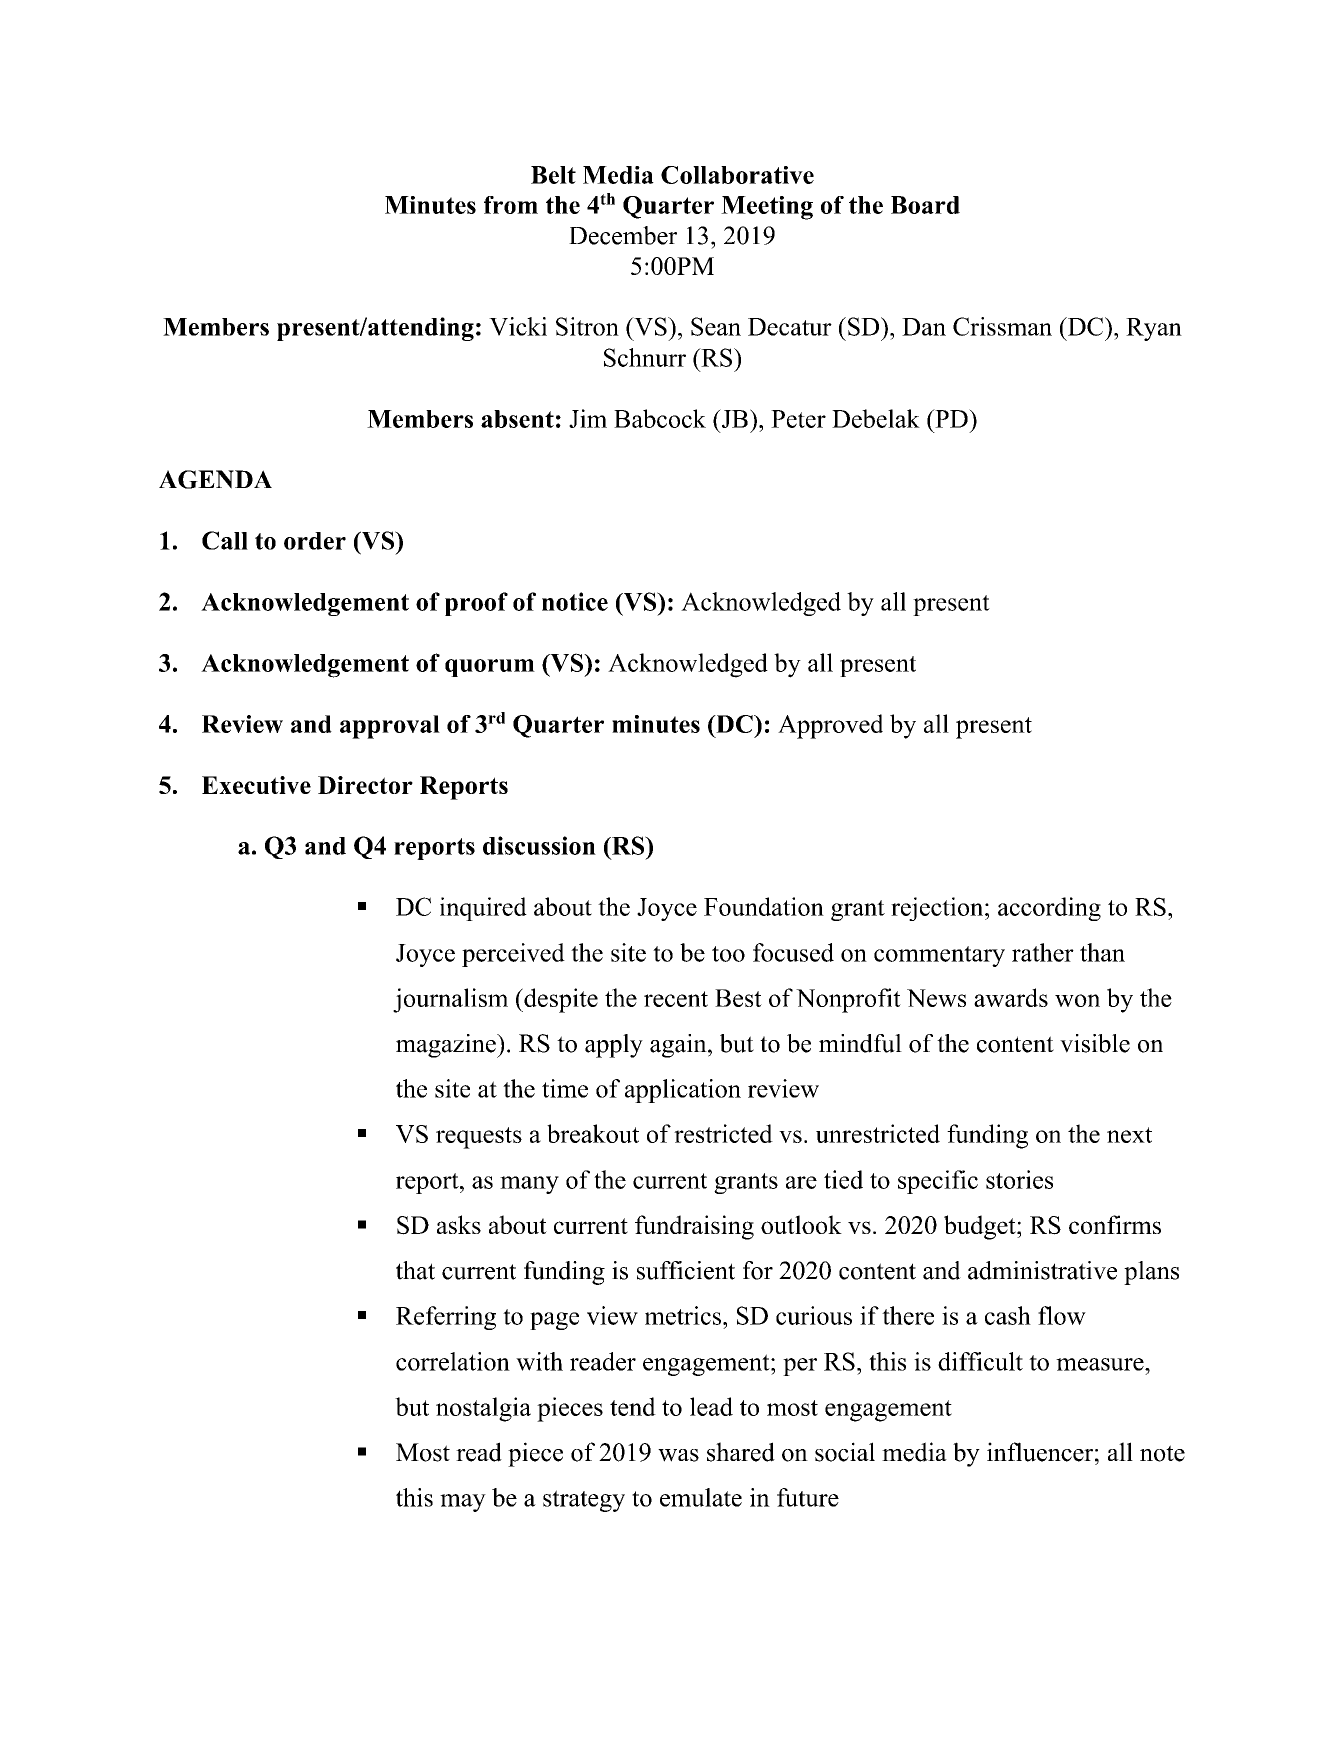 The width and height of the image is (1344, 1739). What do you see at coordinates (511, 205) in the image?
I see `from` at bounding box center [511, 205].
